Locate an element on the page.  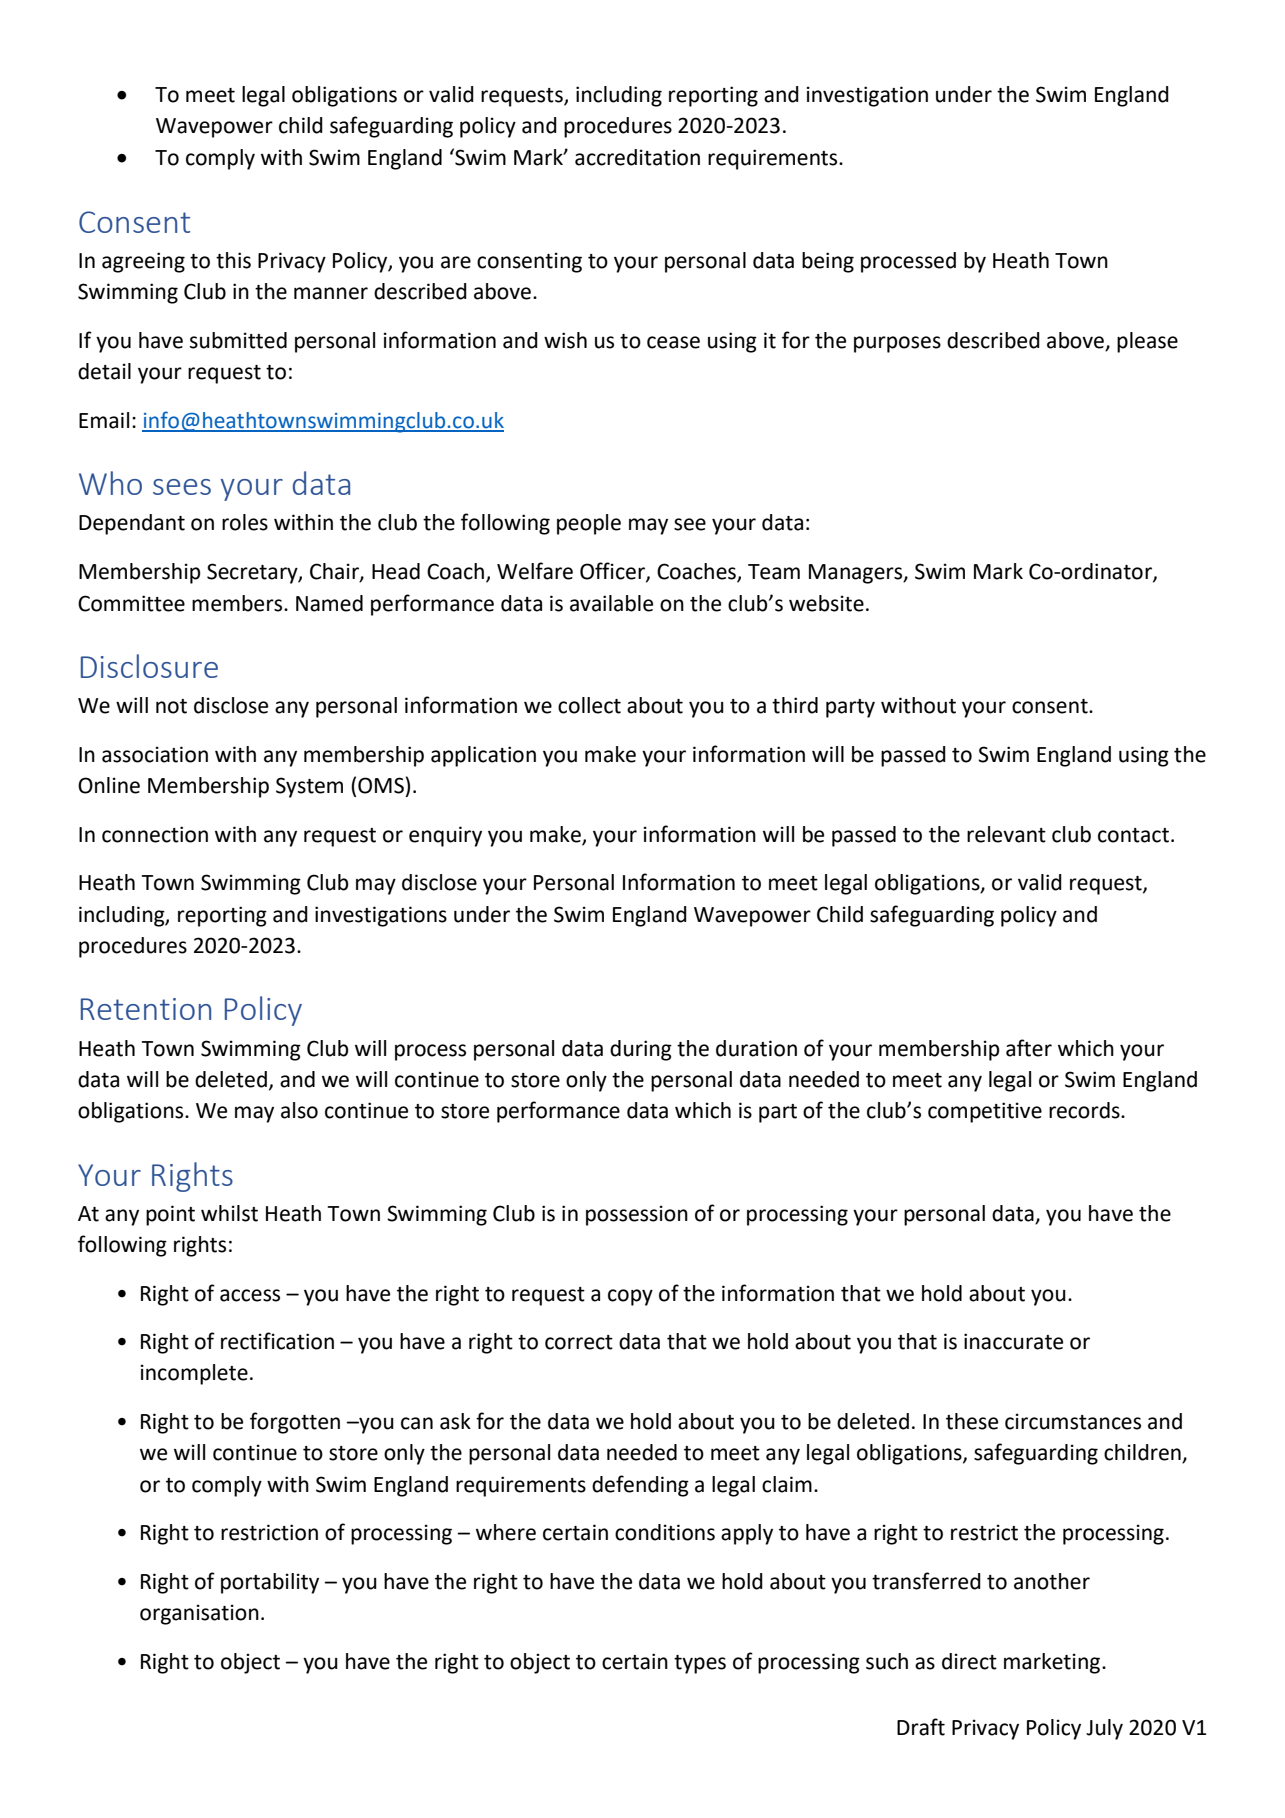
this is located at coordinates (233, 260).
